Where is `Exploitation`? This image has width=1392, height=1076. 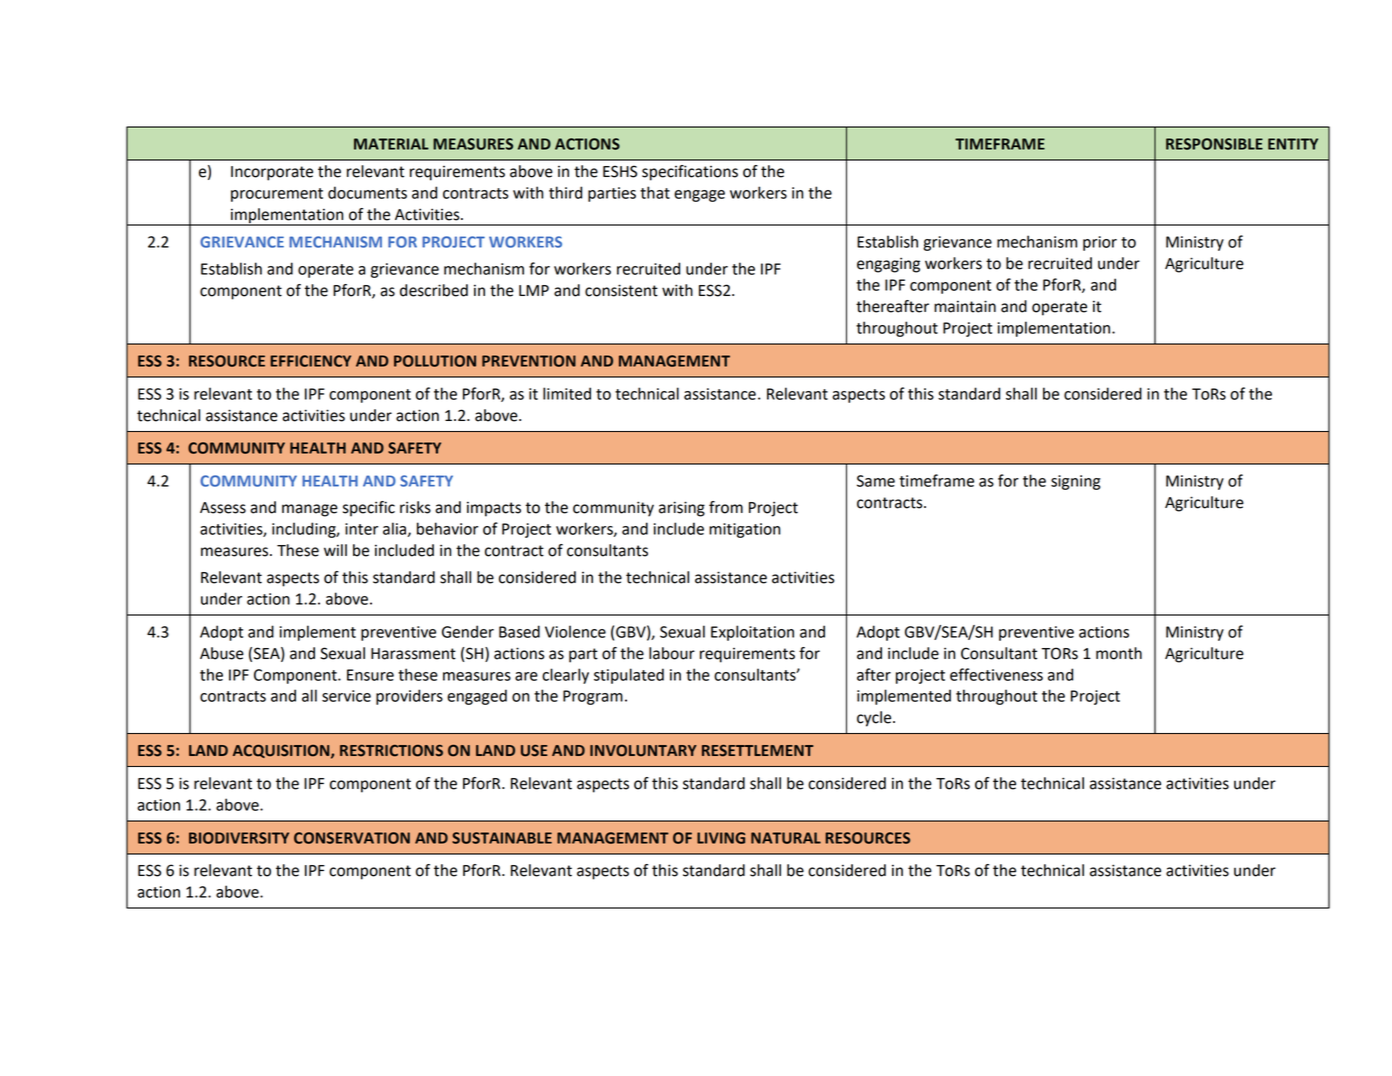
Exploitation is located at coordinates (752, 633).
